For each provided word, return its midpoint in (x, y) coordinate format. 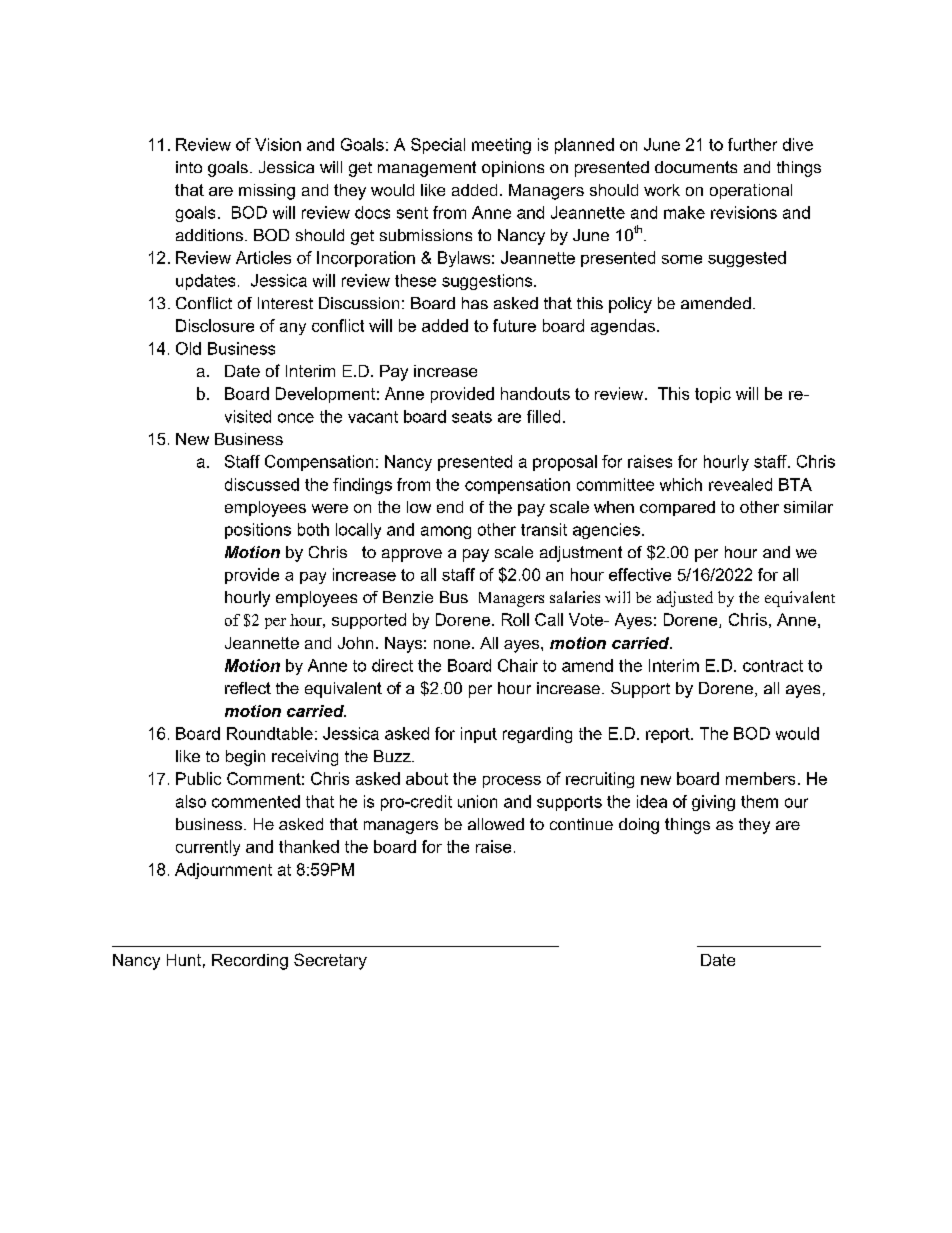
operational (751, 191)
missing (267, 192)
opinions (513, 169)
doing (639, 826)
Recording (250, 962)
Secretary (330, 961)
